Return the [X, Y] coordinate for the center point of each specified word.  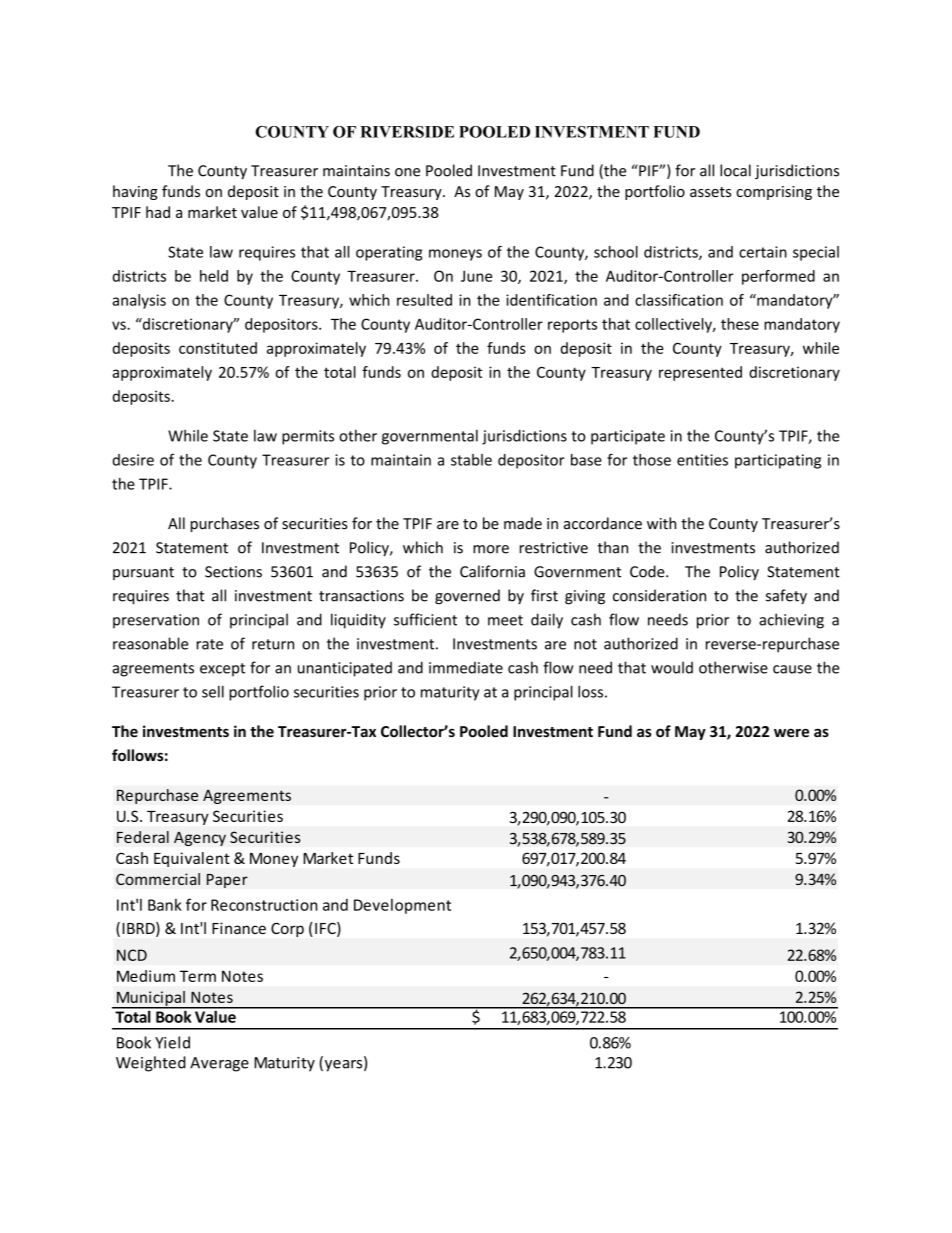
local [735, 170]
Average [219, 1064]
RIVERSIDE [407, 132]
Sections [233, 572]
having [135, 192]
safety [786, 597]
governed [467, 597]
